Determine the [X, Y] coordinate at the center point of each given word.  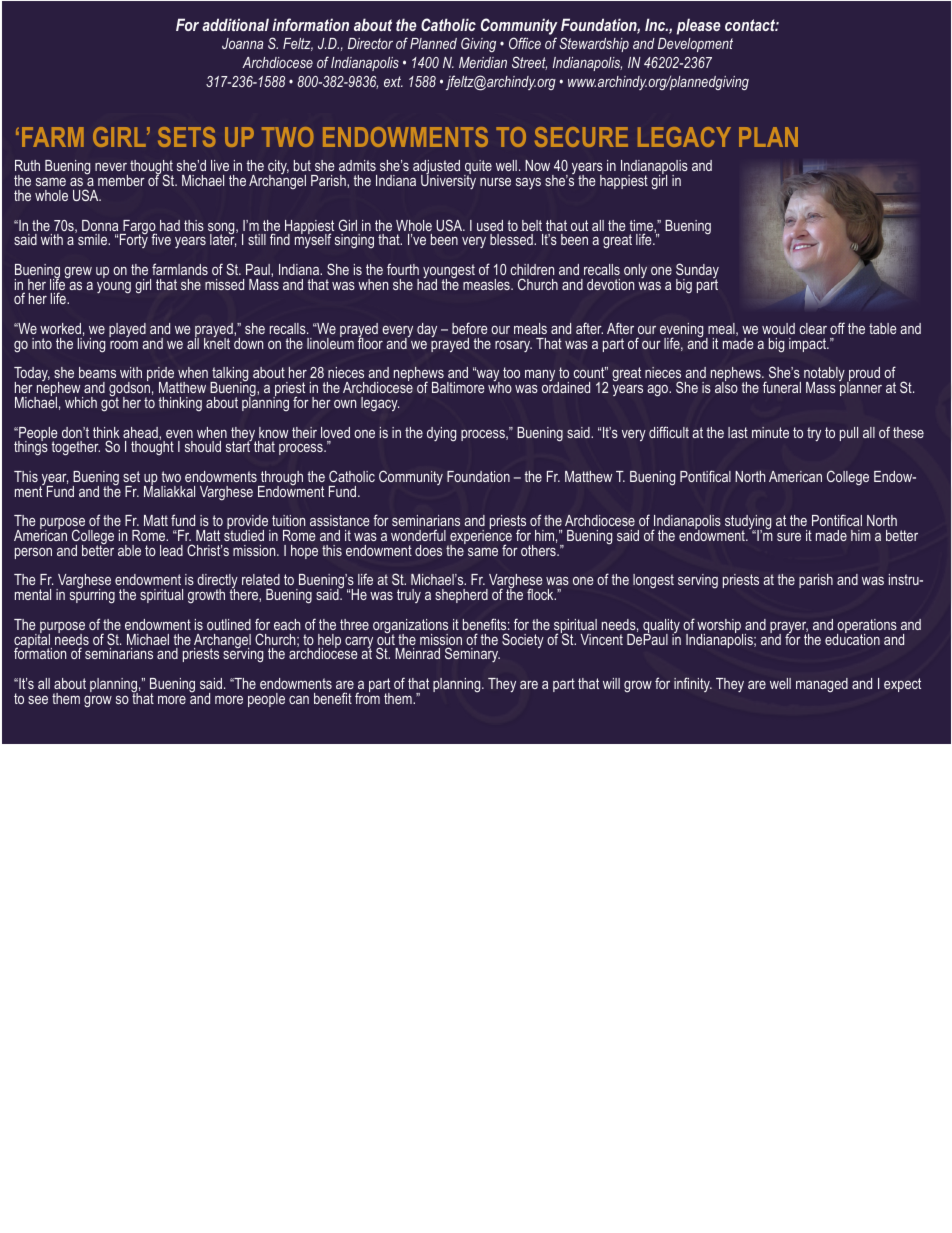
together [75, 448]
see [38, 700]
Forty [134, 240]
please [699, 26]
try [814, 434]
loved [335, 432]
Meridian [483, 62]
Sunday [697, 272]
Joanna [242, 43]
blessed [512, 239]
